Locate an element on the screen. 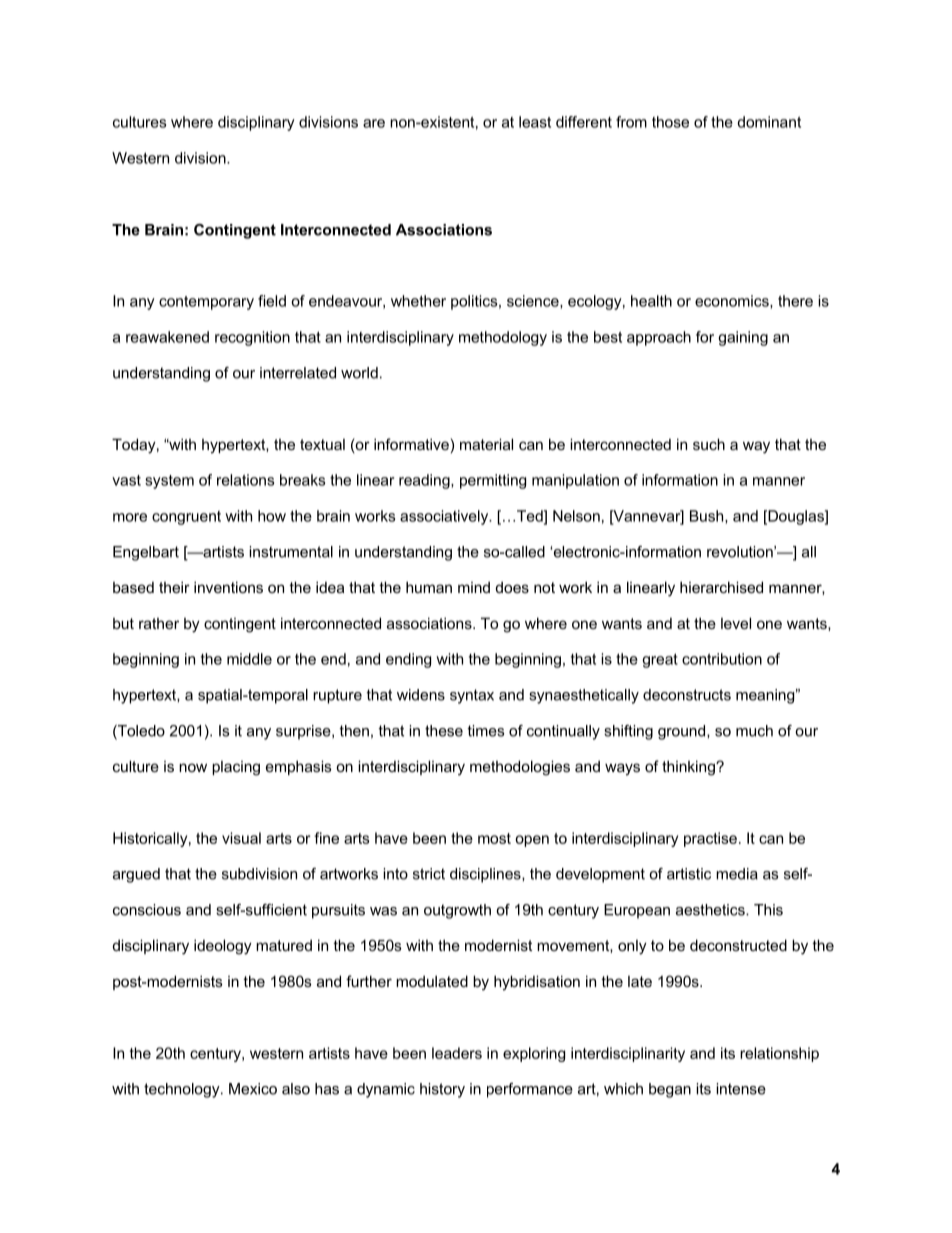 This screenshot has width=952, height=1233. intense is located at coordinates (741, 1089).
